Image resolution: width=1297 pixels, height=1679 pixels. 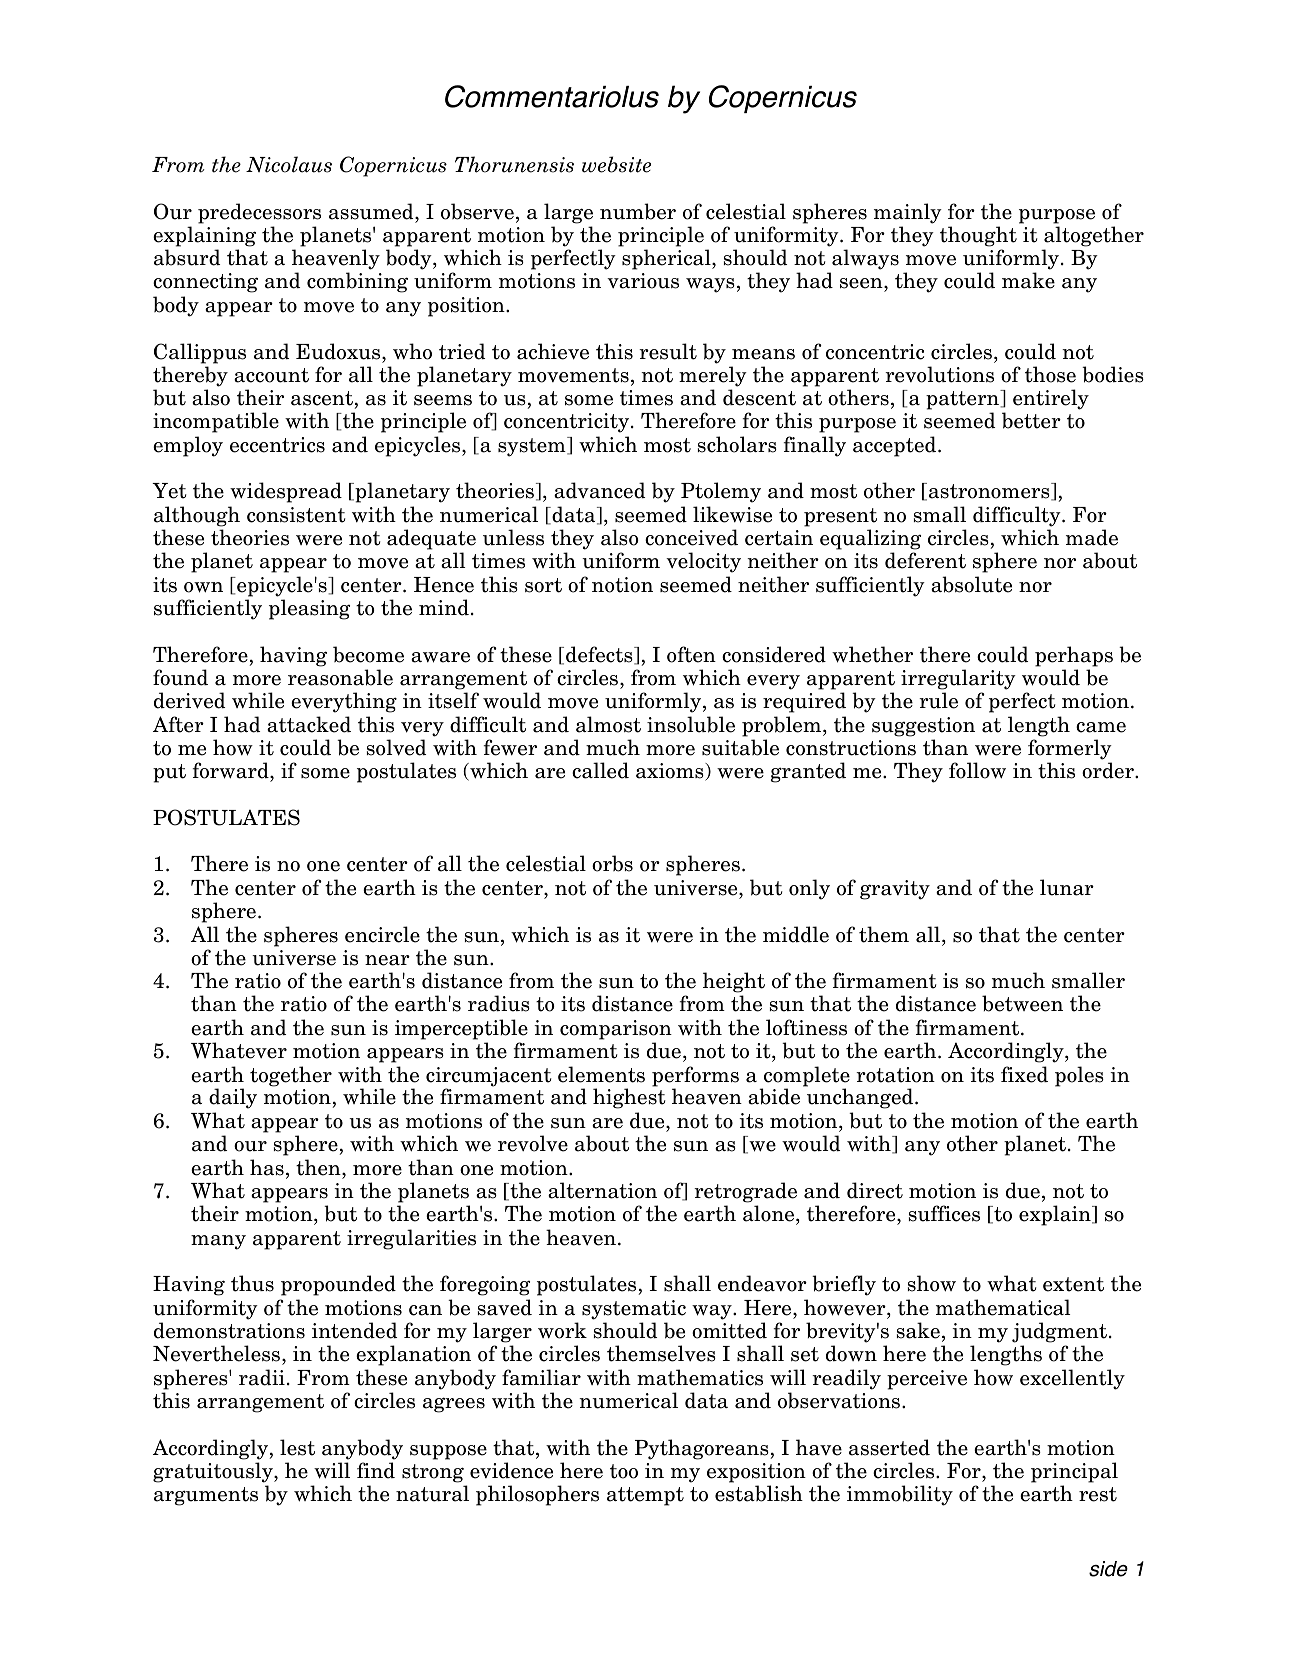 I want to click on notion, so click(x=622, y=585).
